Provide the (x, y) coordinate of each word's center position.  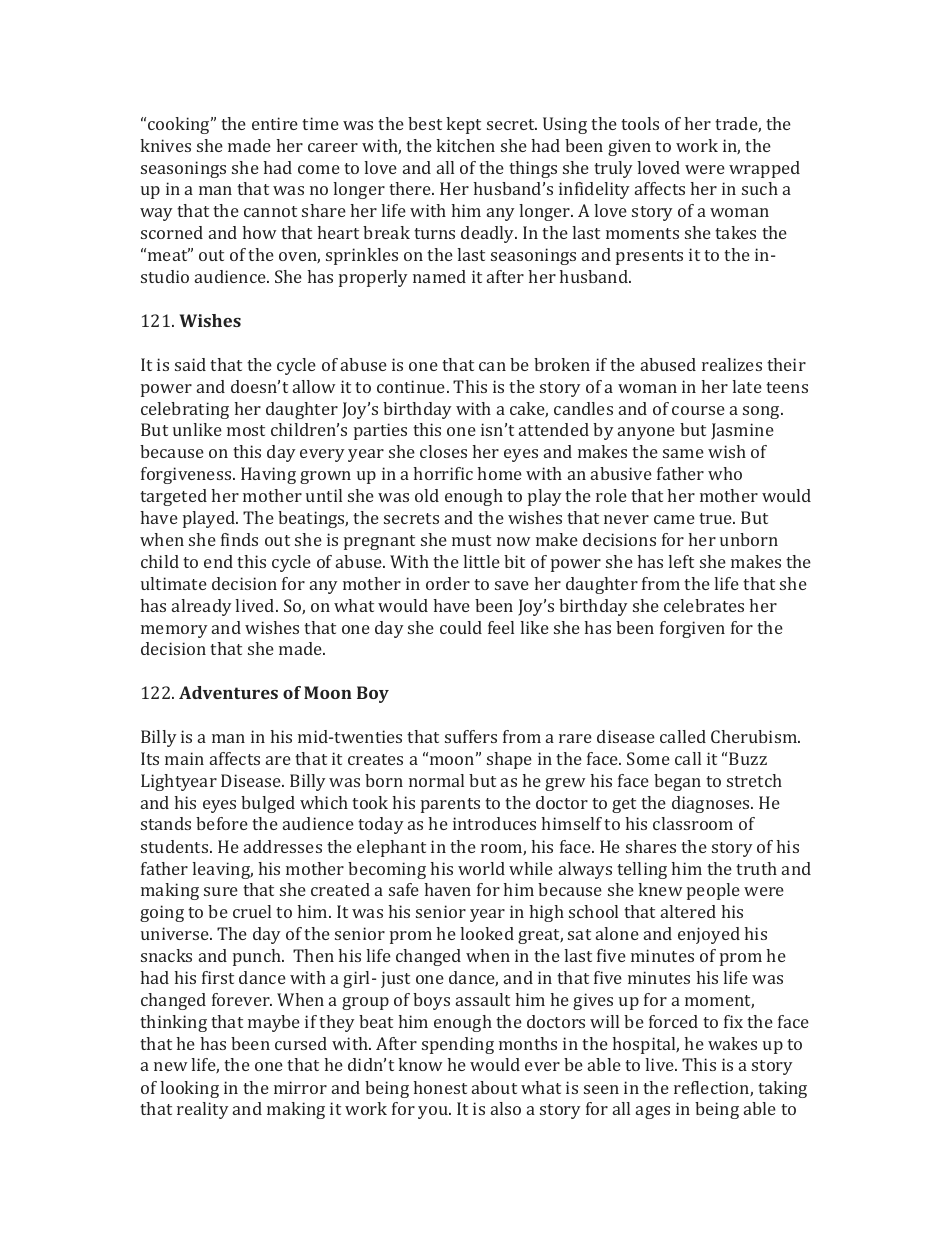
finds (239, 539)
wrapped (764, 169)
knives (165, 145)
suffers (471, 736)
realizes (732, 364)
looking (189, 1089)
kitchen (465, 145)
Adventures (228, 692)
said (190, 364)
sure (221, 891)
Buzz (748, 758)
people (713, 891)
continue (412, 386)
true (717, 518)
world (481, 868)
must (471, 540)
